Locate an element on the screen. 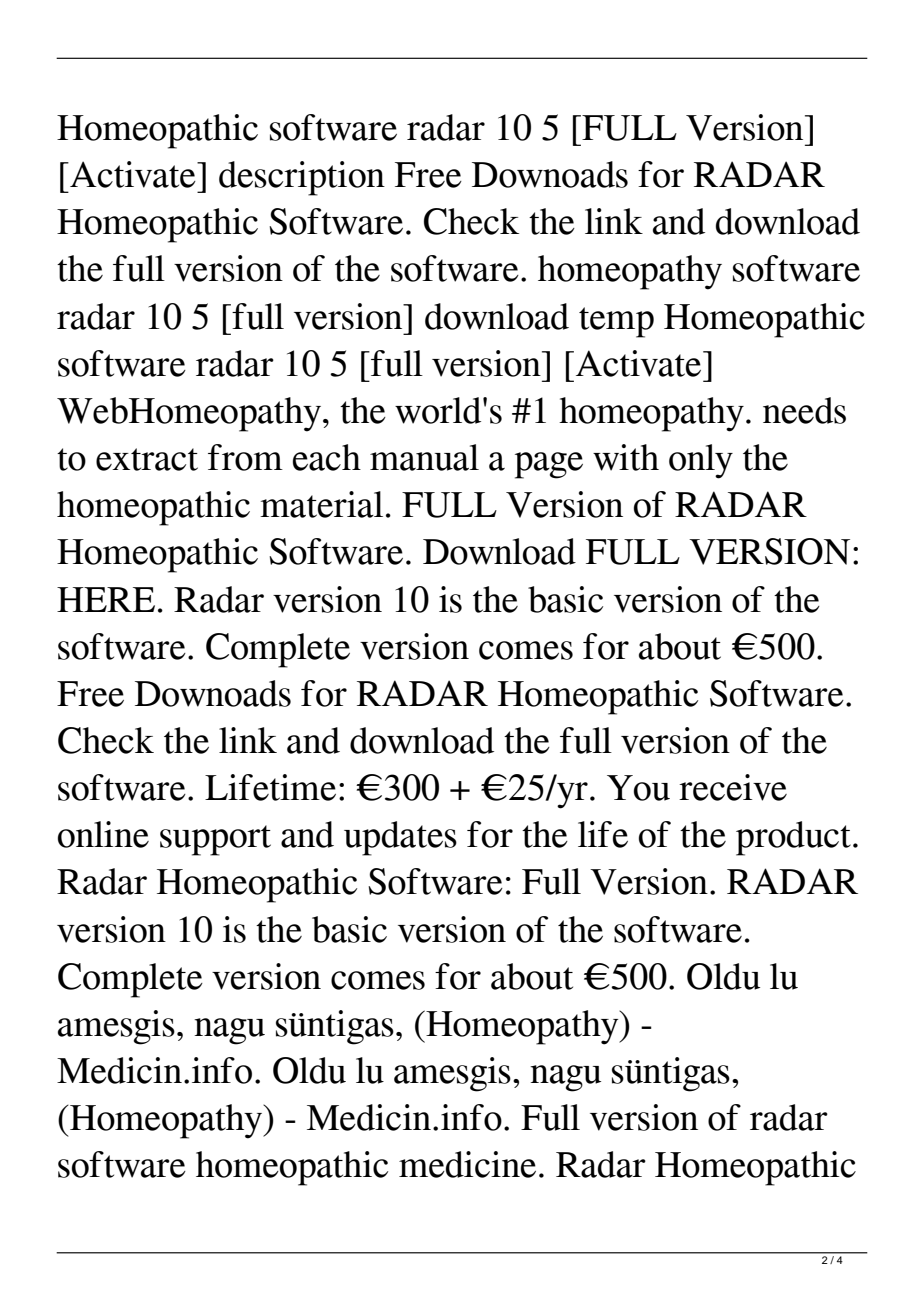 This screenshot has height=1291, width=924. support is located at coordinates (215, 840).
